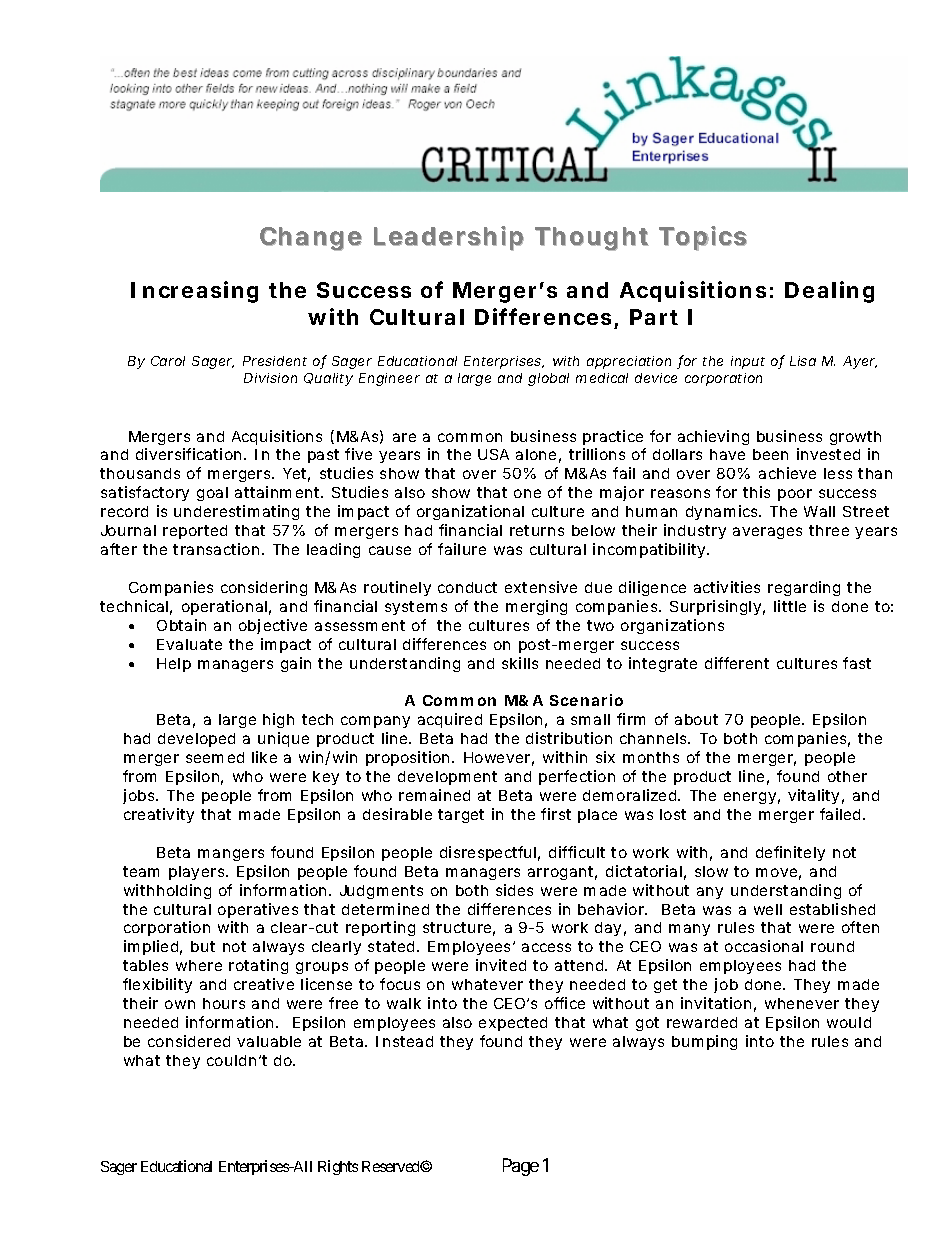 Image resolution: width=952 pixels, height=1233 pixels. I want to click on Surprisingly, so click(717, 607).
